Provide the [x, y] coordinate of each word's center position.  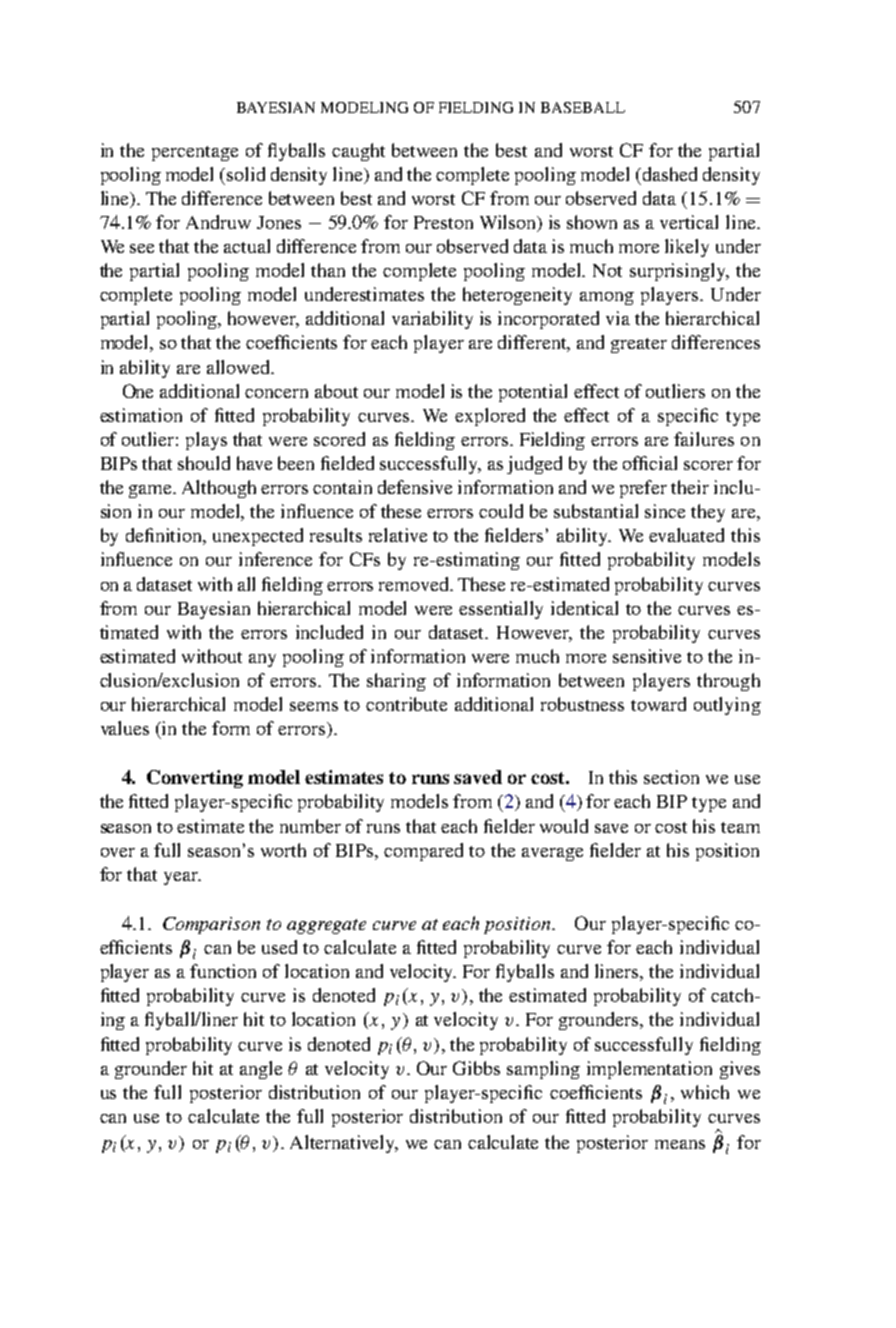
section [671, 777]
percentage [195, 153]
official [650, 463]
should [204, 463]
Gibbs [476, 1068]
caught [358, 152]
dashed [668, 174]
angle [261, 1070]
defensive [415, 487]
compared [423, 852]
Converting [195, 779]
